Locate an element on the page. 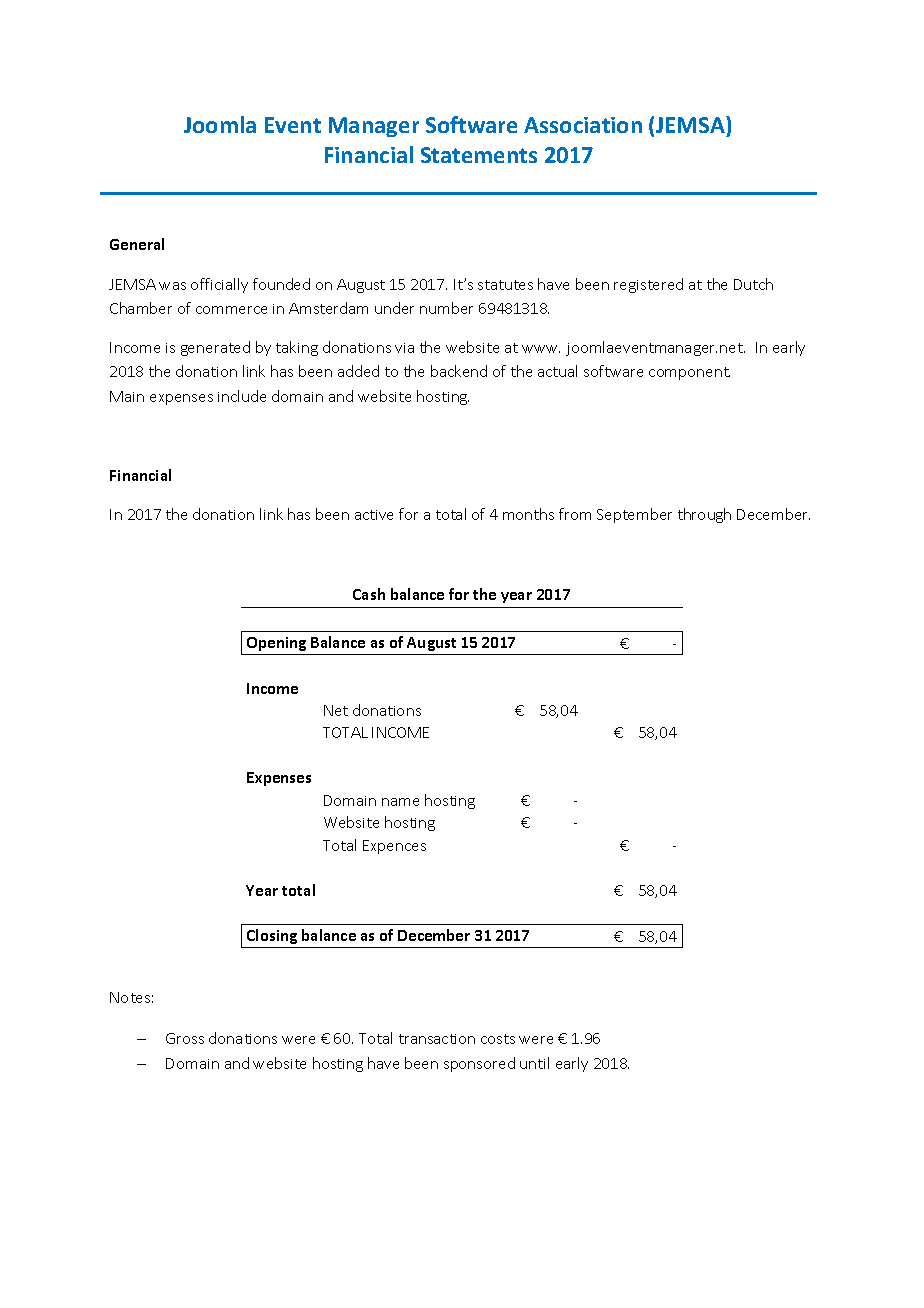  Gross is located at coordinates (185, 1038).
